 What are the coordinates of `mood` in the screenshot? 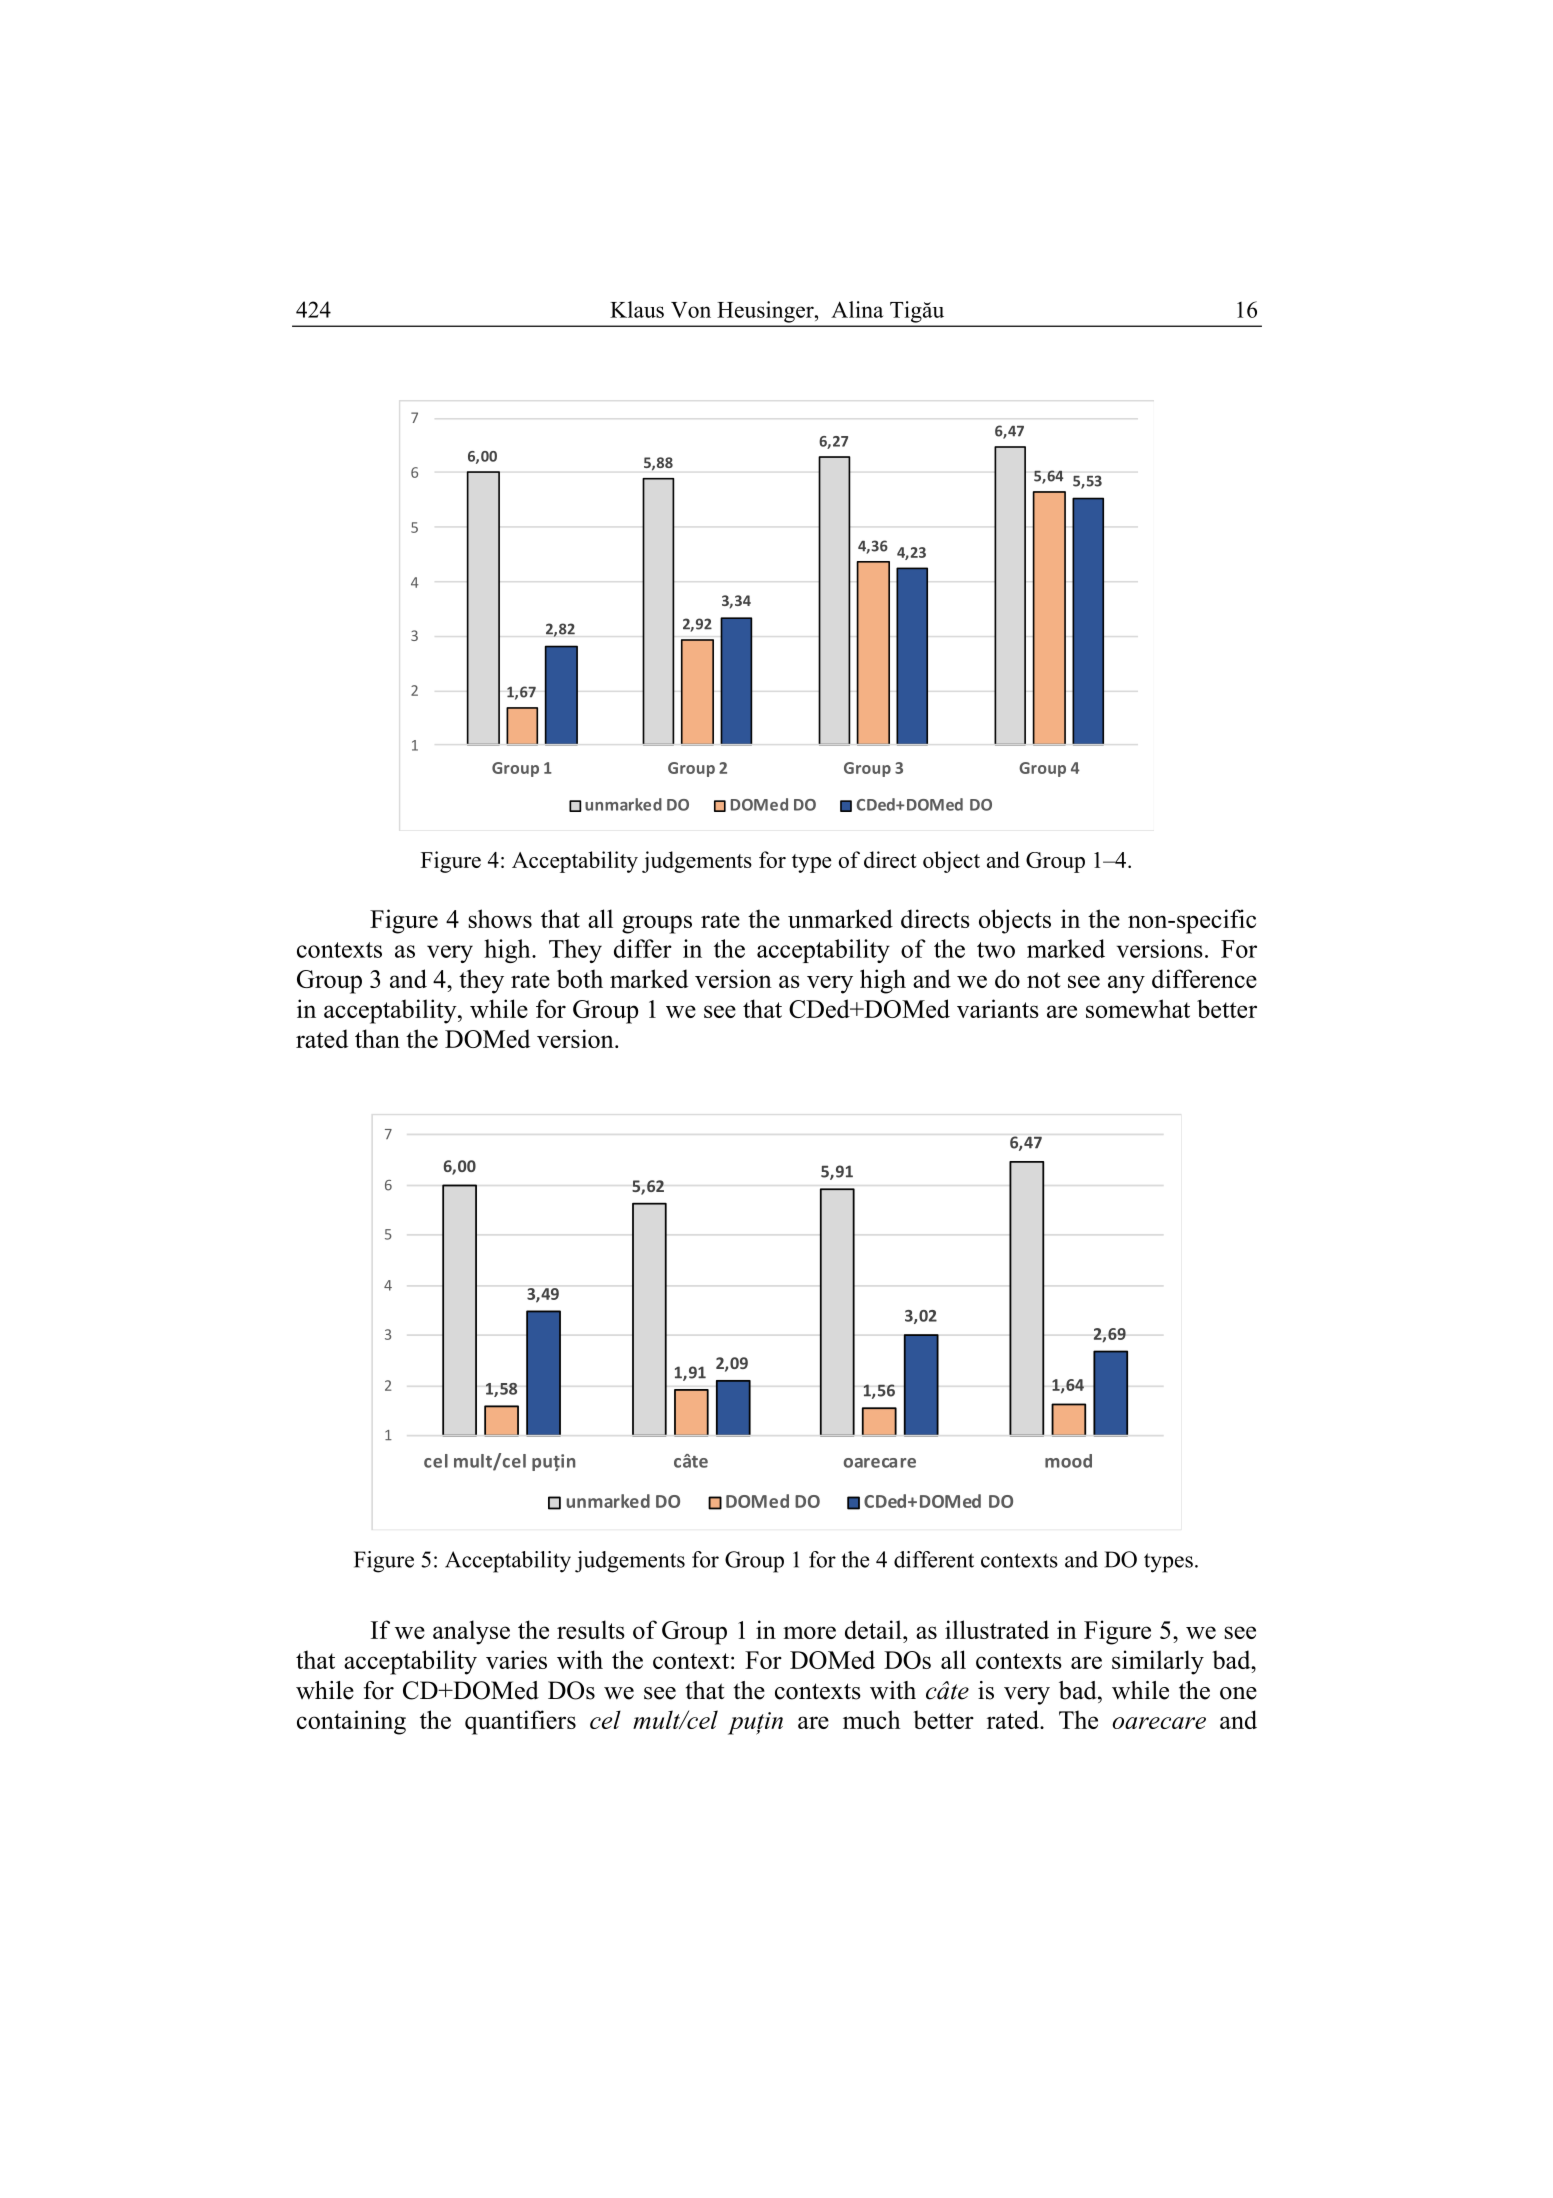 It's located at (1068, 1461).
